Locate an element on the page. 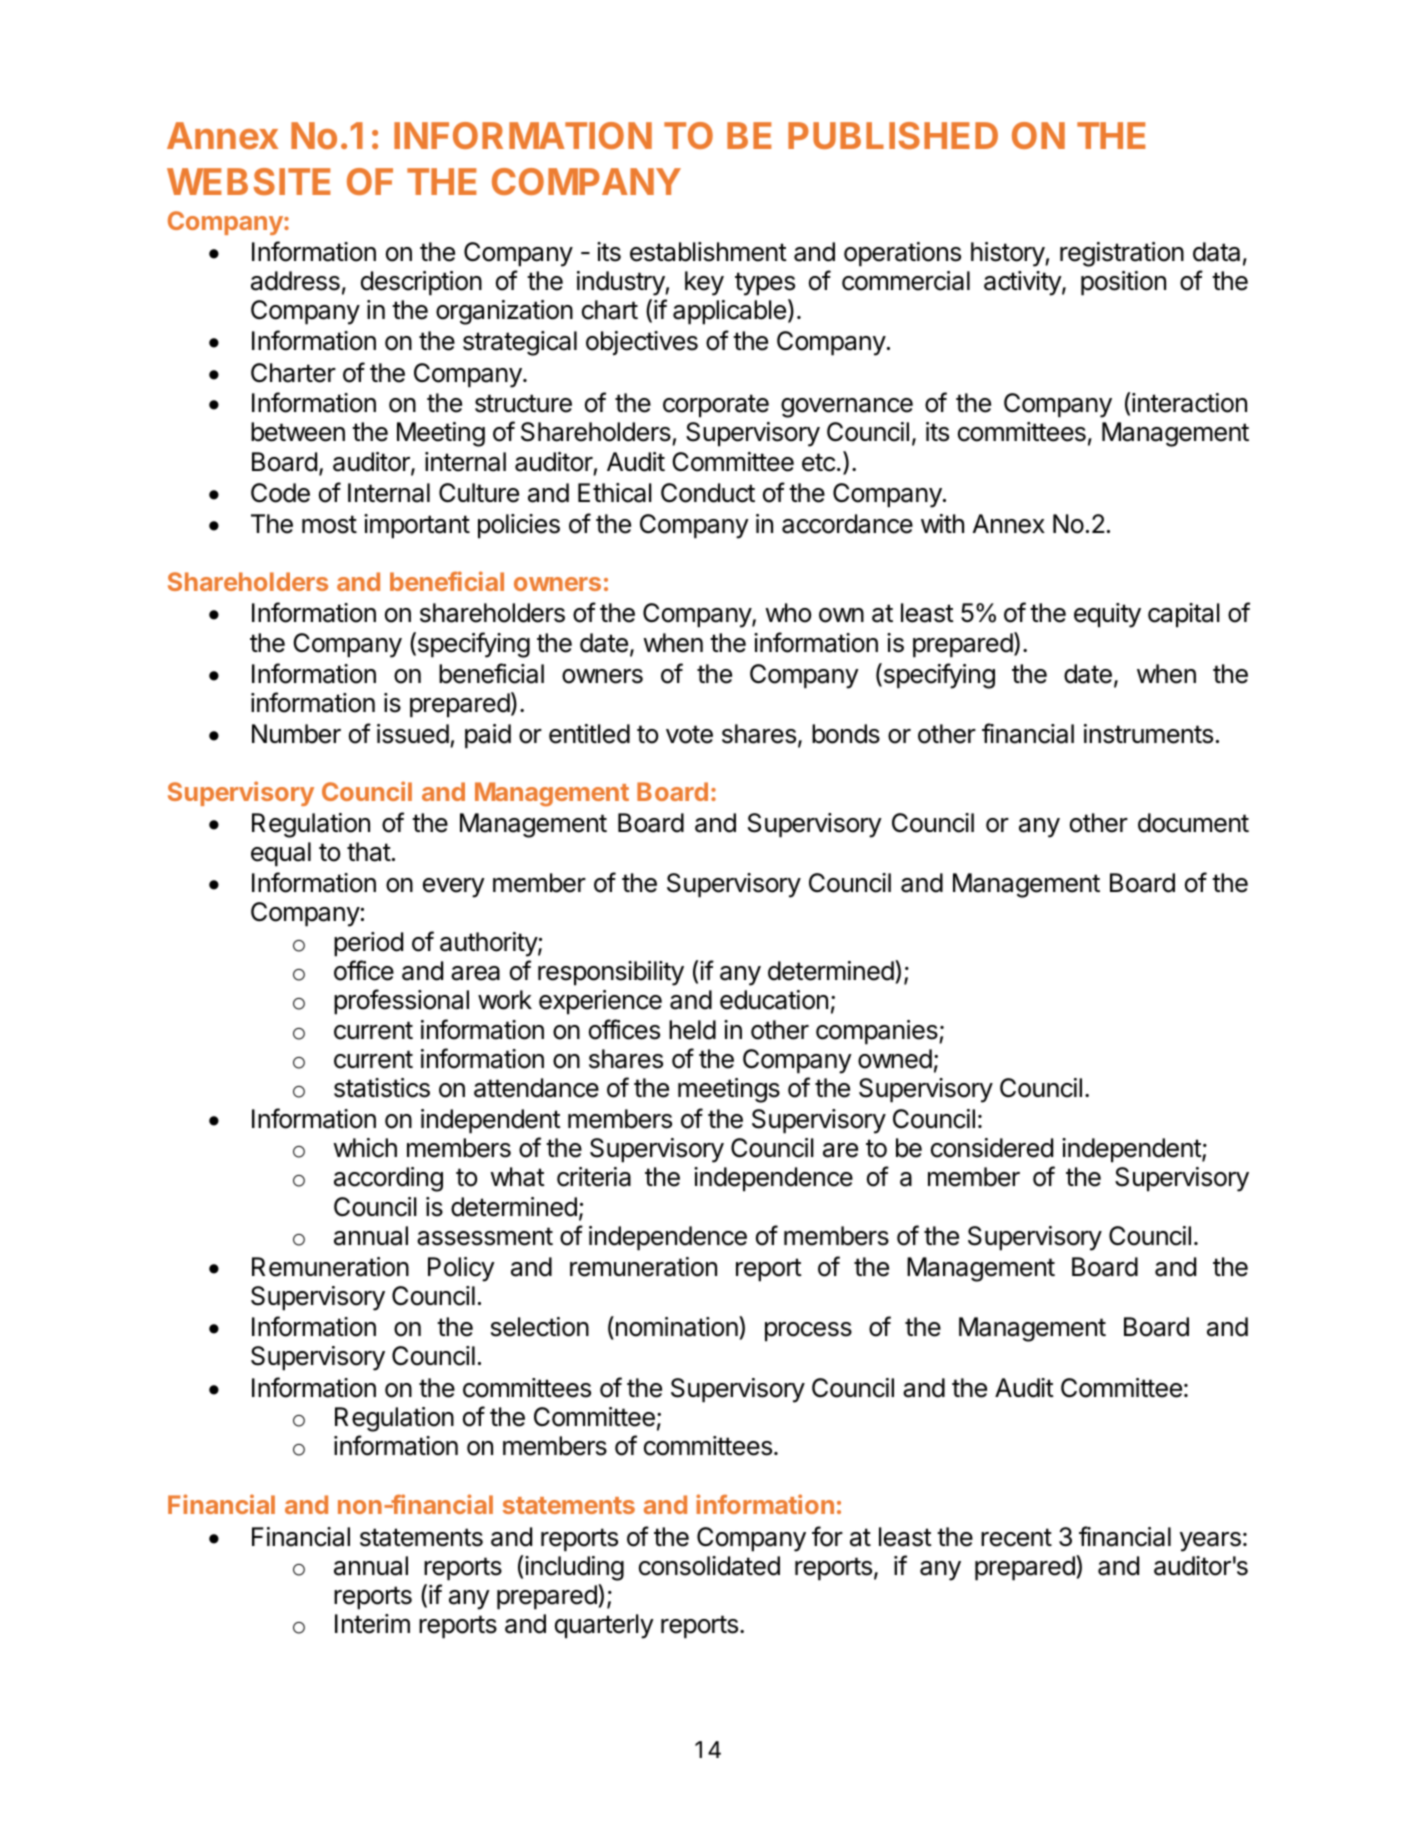 The width and height of the document is (1415, 1831). most is located at coordinates (329, 524).
